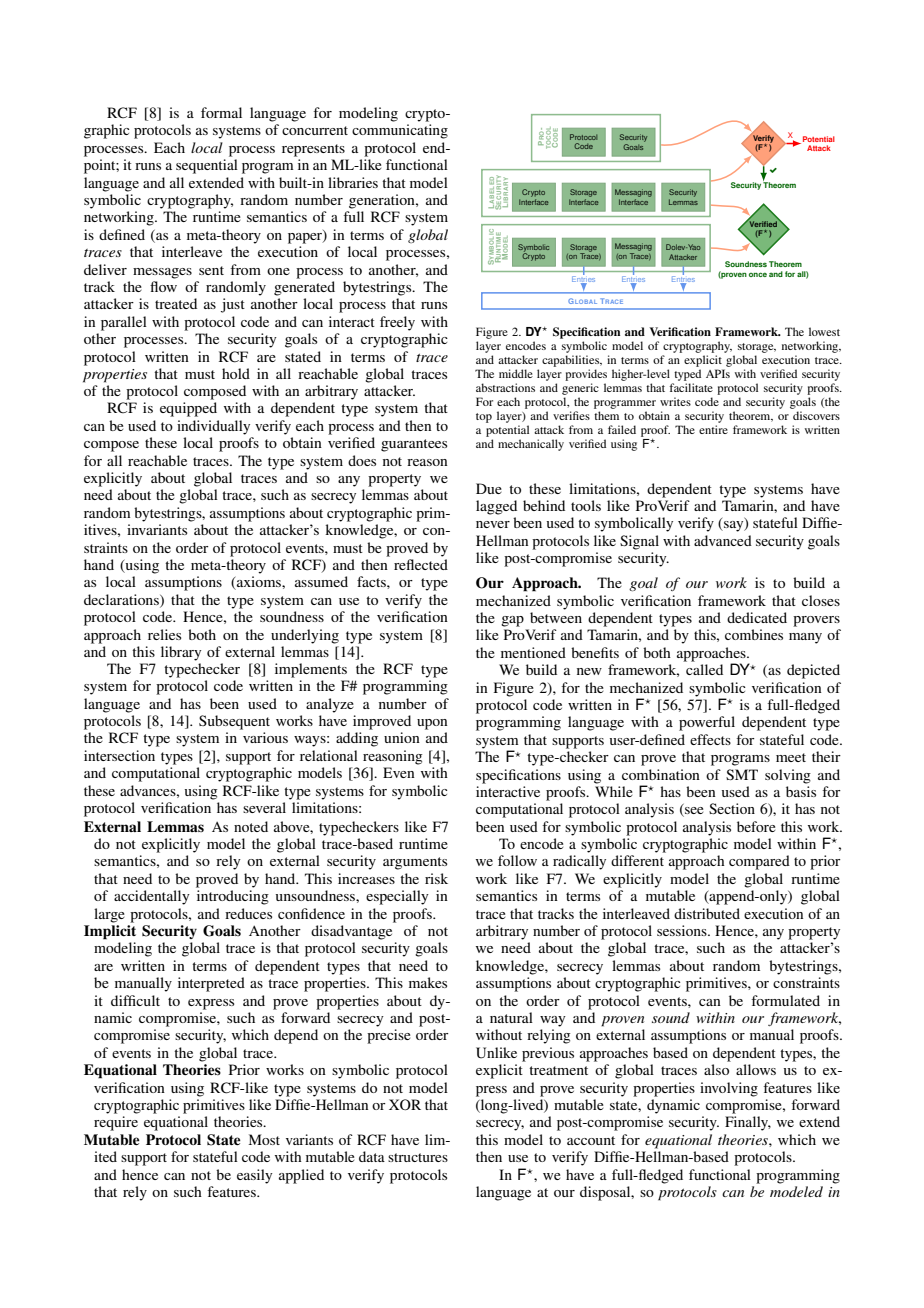 The height and width of the screenshot is (1308, 924). Describe the element at coordinates (418, 1157) in the screenshot. I see `structures` at that location.
